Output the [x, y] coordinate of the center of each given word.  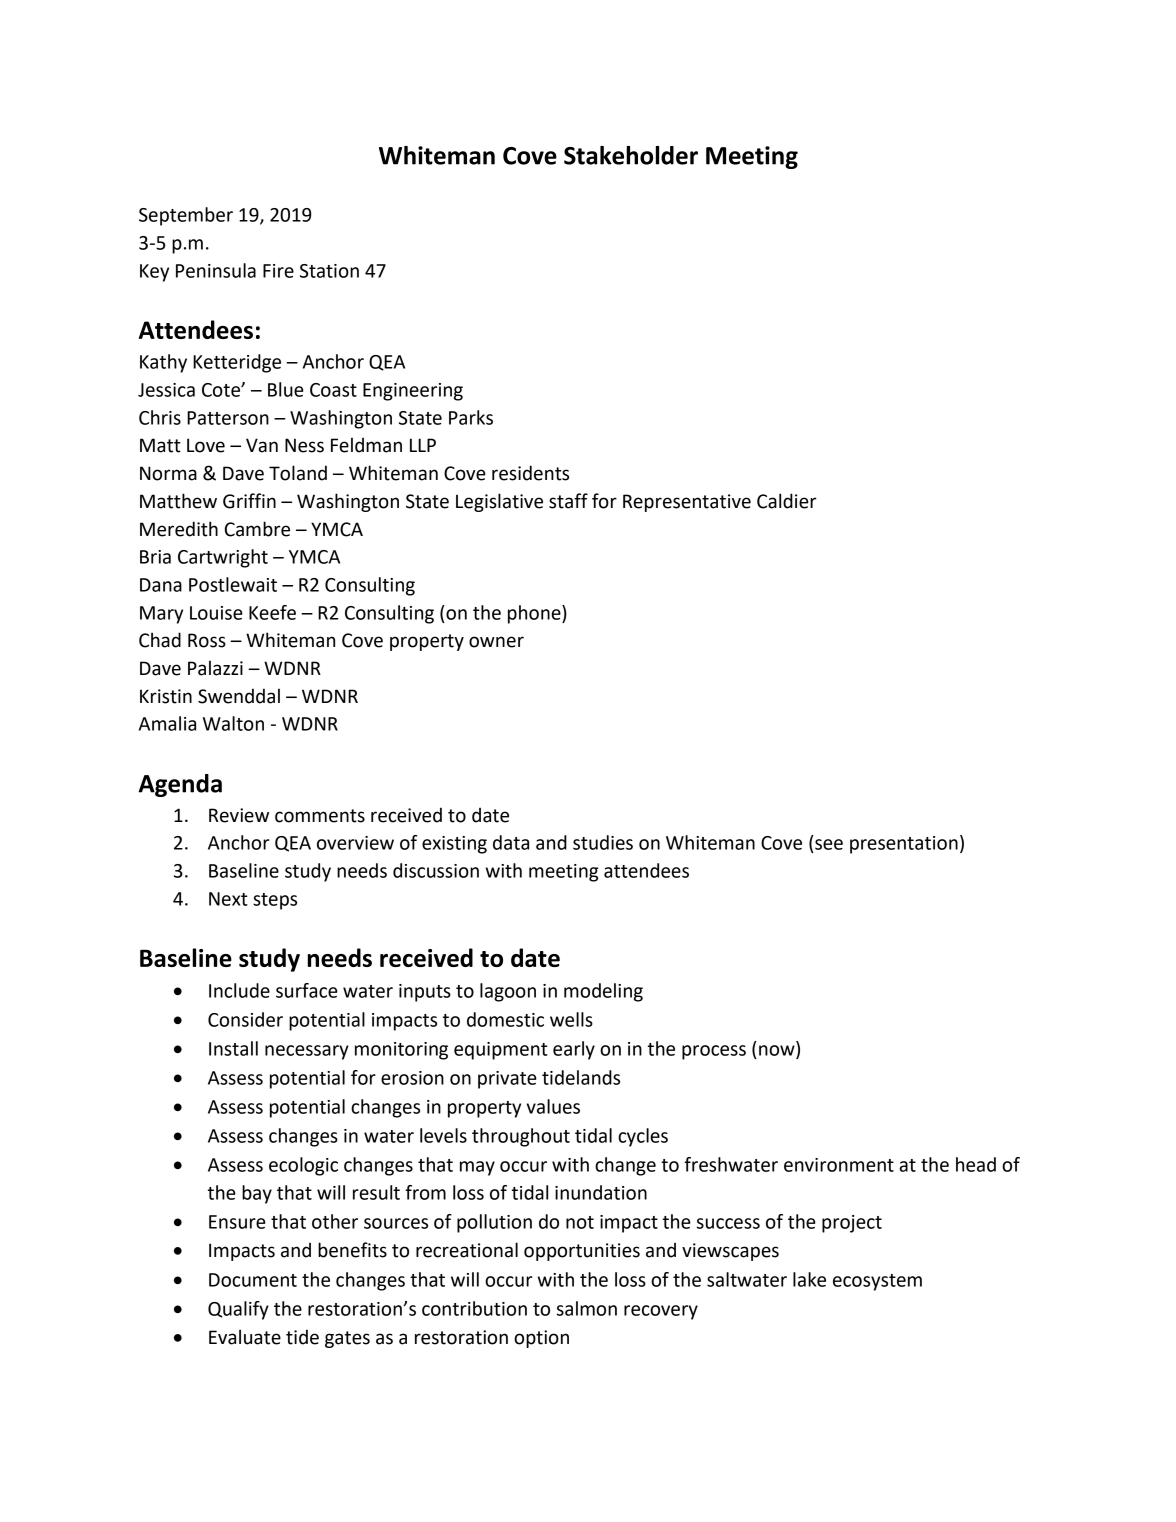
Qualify [238, 1310]
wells [571, 1019]
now [778, 1051]
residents [530, 473]
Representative [687, 503]
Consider [245, 1019]
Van [262, 445]
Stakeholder [631, 155]
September [186, 216]
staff [568, 501]
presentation [904, 845]
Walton [233, 723]
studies [603, 842]
